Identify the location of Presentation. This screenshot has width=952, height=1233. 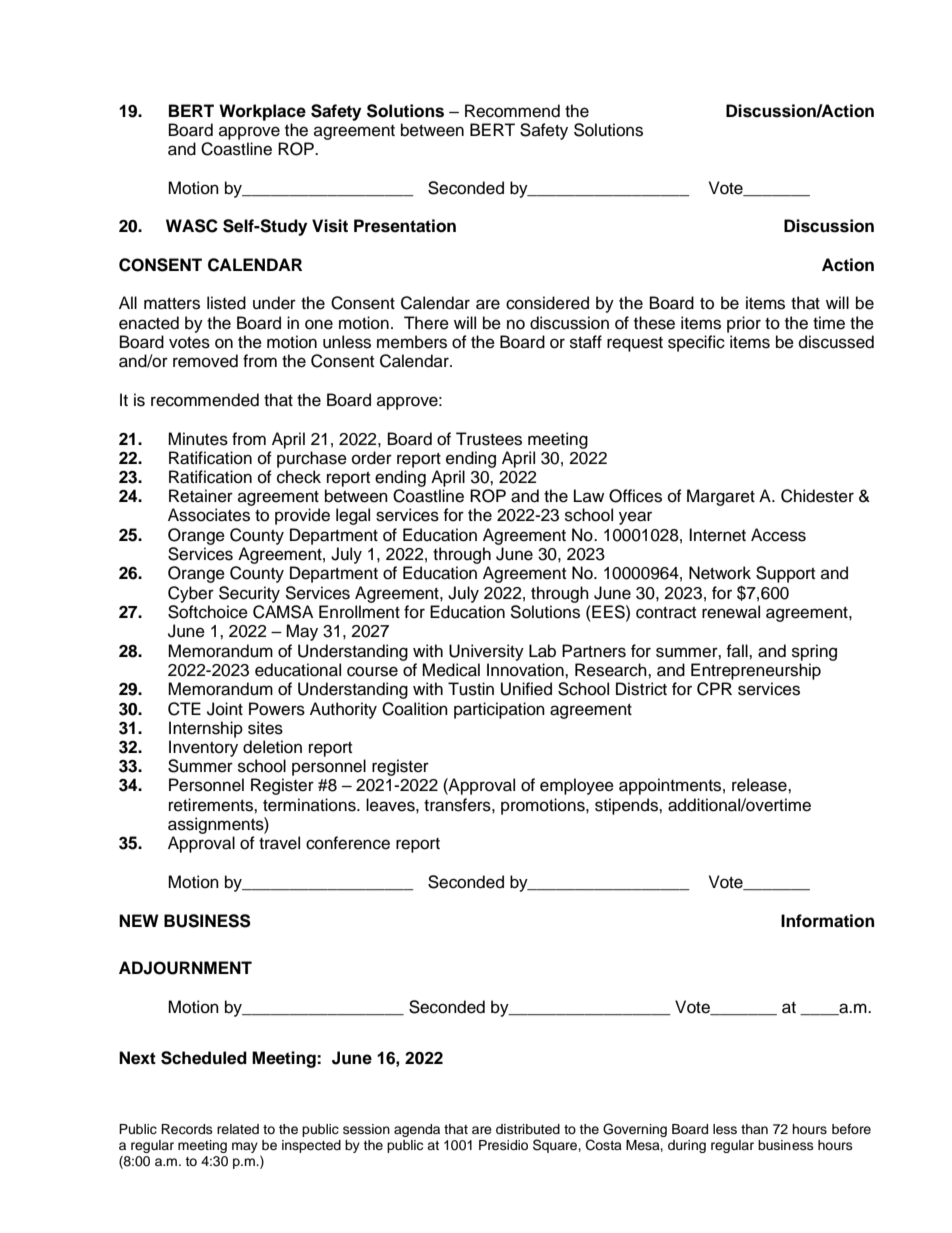
(405, 226).
